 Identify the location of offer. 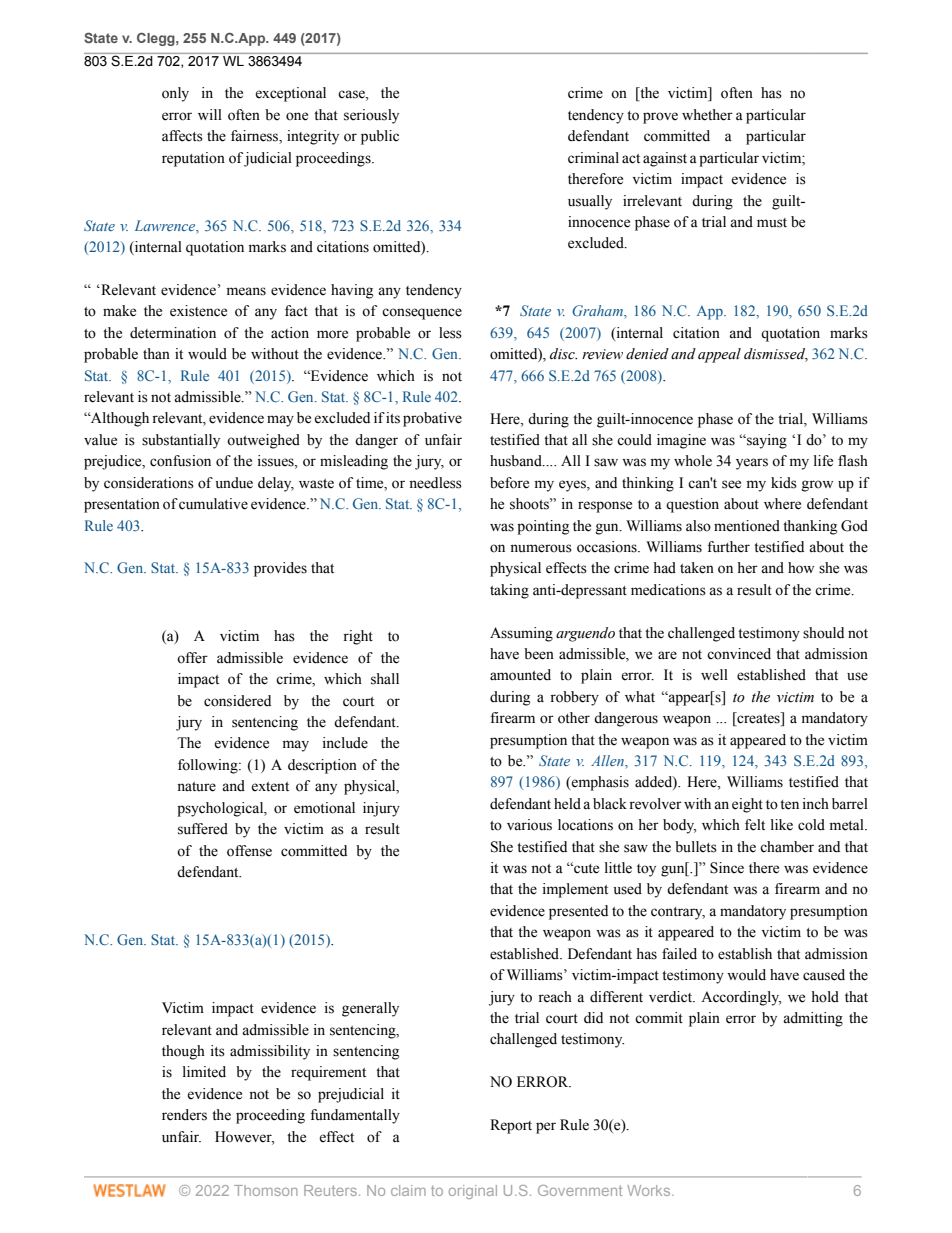
(192, 658).
